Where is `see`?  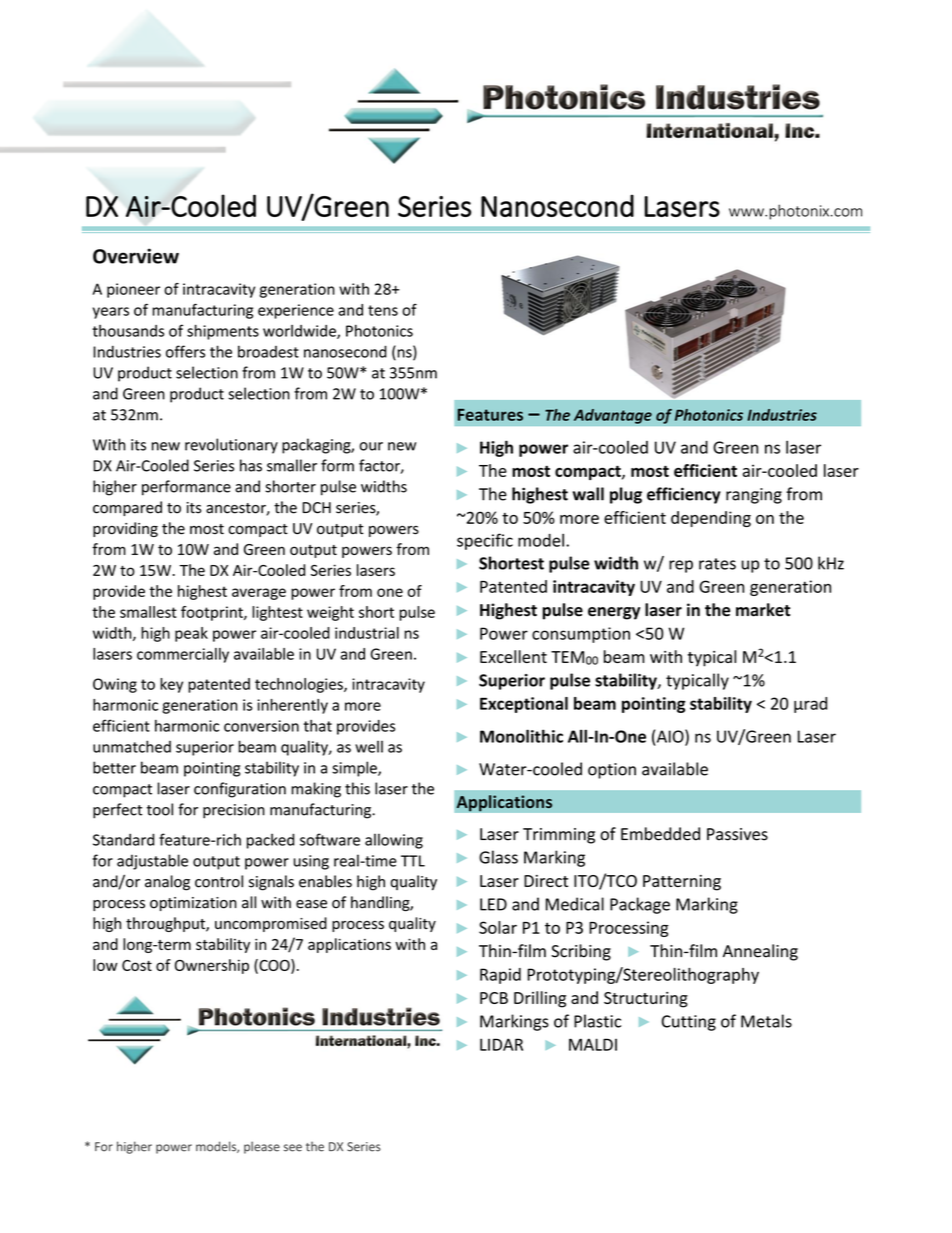 see is located at coordinates (293, 1148).
